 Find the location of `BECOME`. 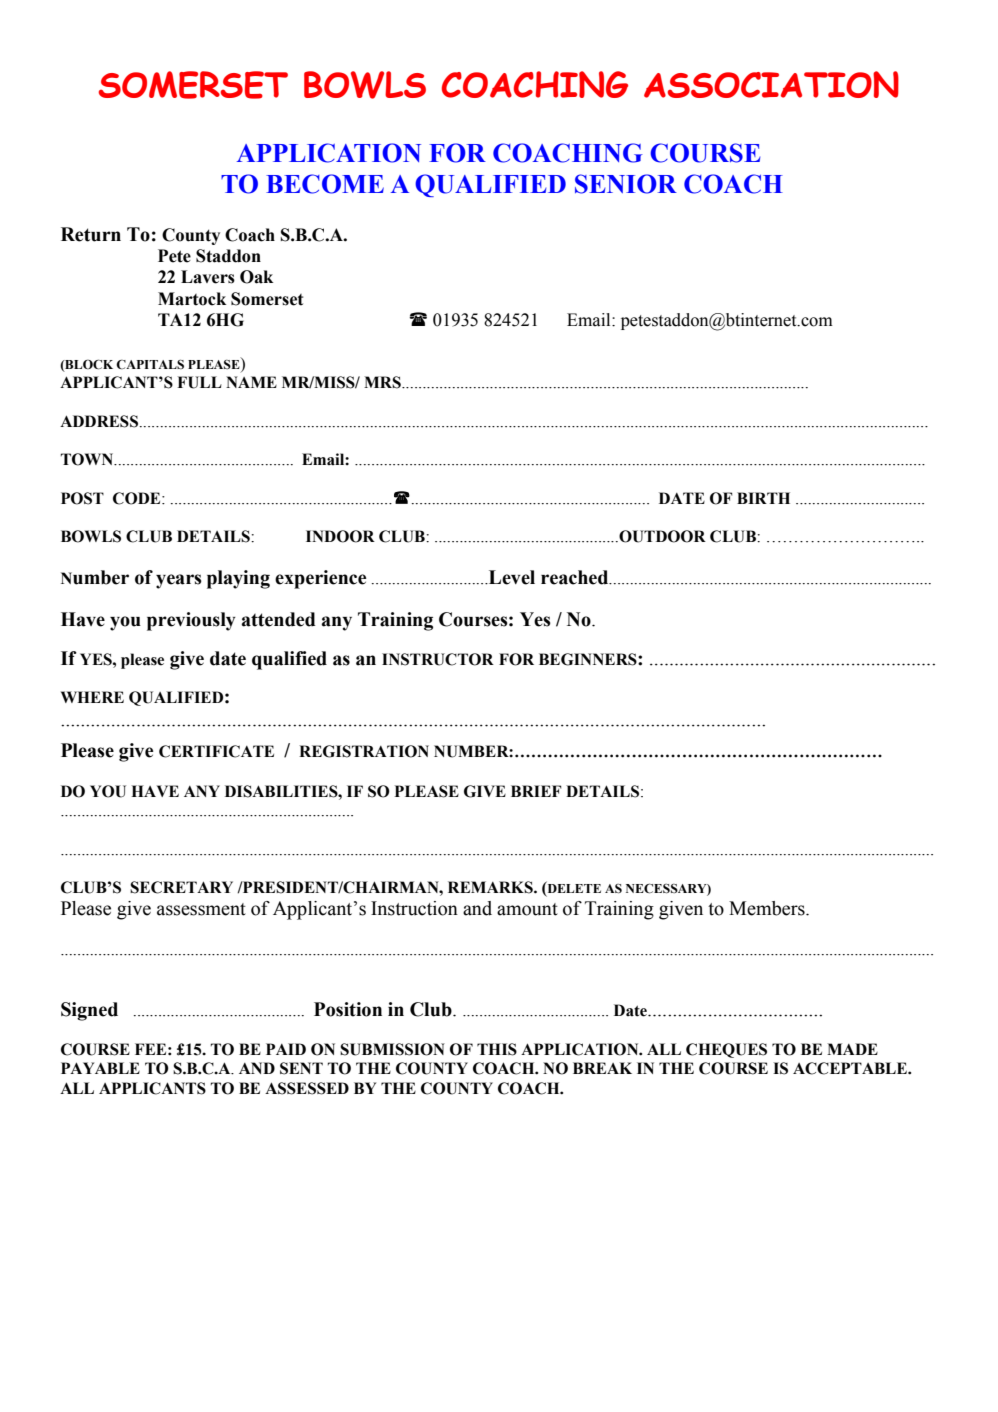

BECOME is located at coordinates (325, 184).
